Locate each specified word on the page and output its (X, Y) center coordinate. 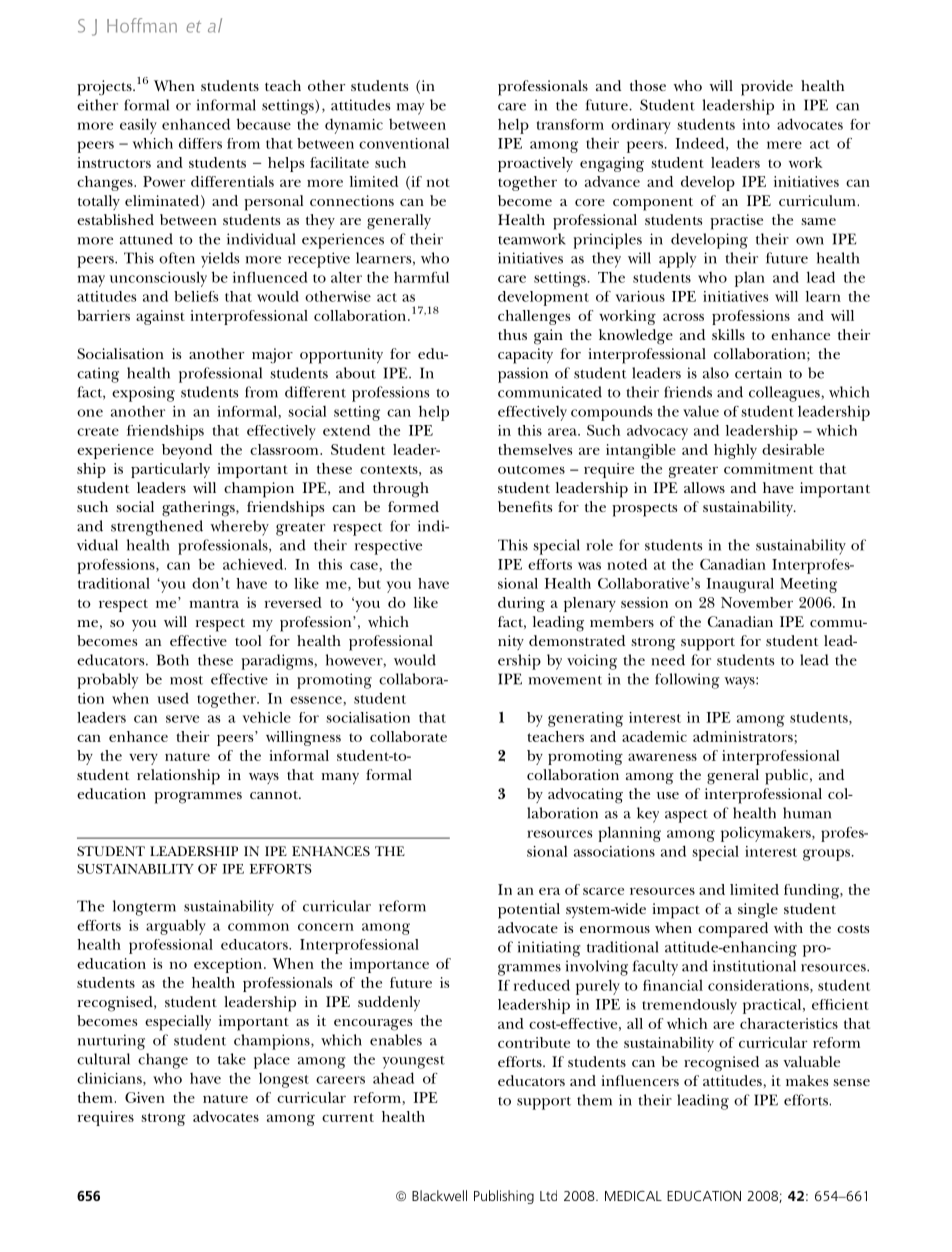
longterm (144, 908)
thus (512, 334)
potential (529, 911)
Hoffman (142, 25)
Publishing (504, 1197)
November (757, 602)
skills (728, 334)
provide (767, 88)
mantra (214, 603)
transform (570, 124)
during (521, 604)
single (758, 911)
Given (145, 1097)
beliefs (196, 296)
